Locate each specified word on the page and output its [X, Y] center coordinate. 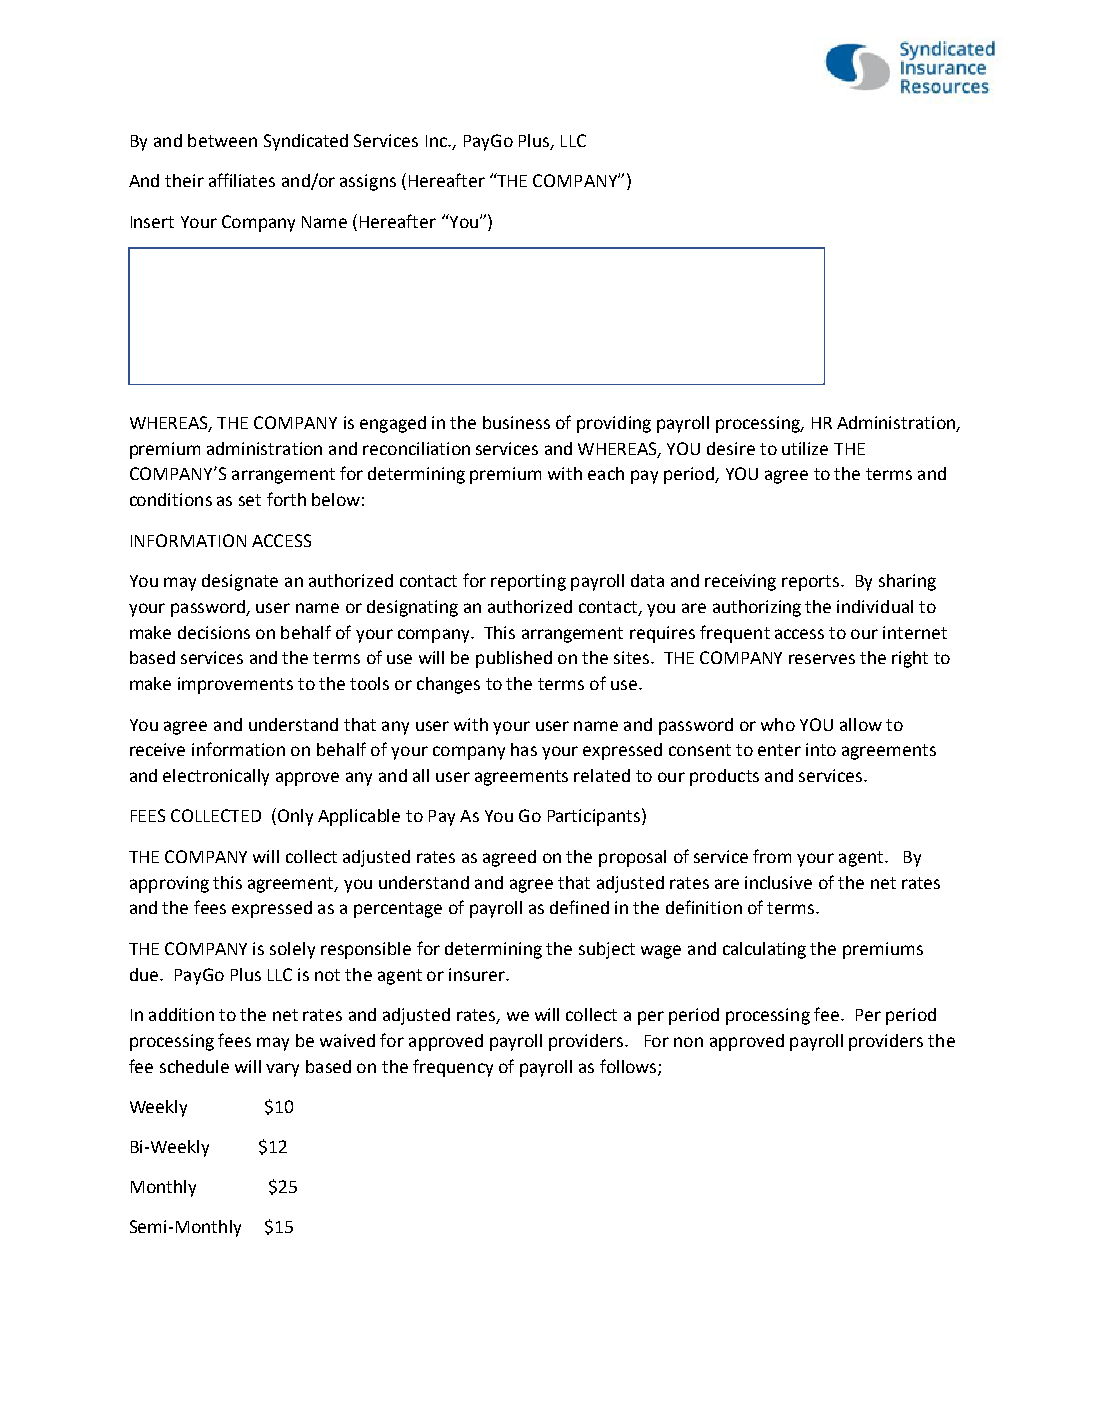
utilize [805, 448]
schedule [194, 1066]
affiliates [242, 180]
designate [240, 582]
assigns [368, 182]
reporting [528, 582]
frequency [453, 1068]
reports [810, 583]
